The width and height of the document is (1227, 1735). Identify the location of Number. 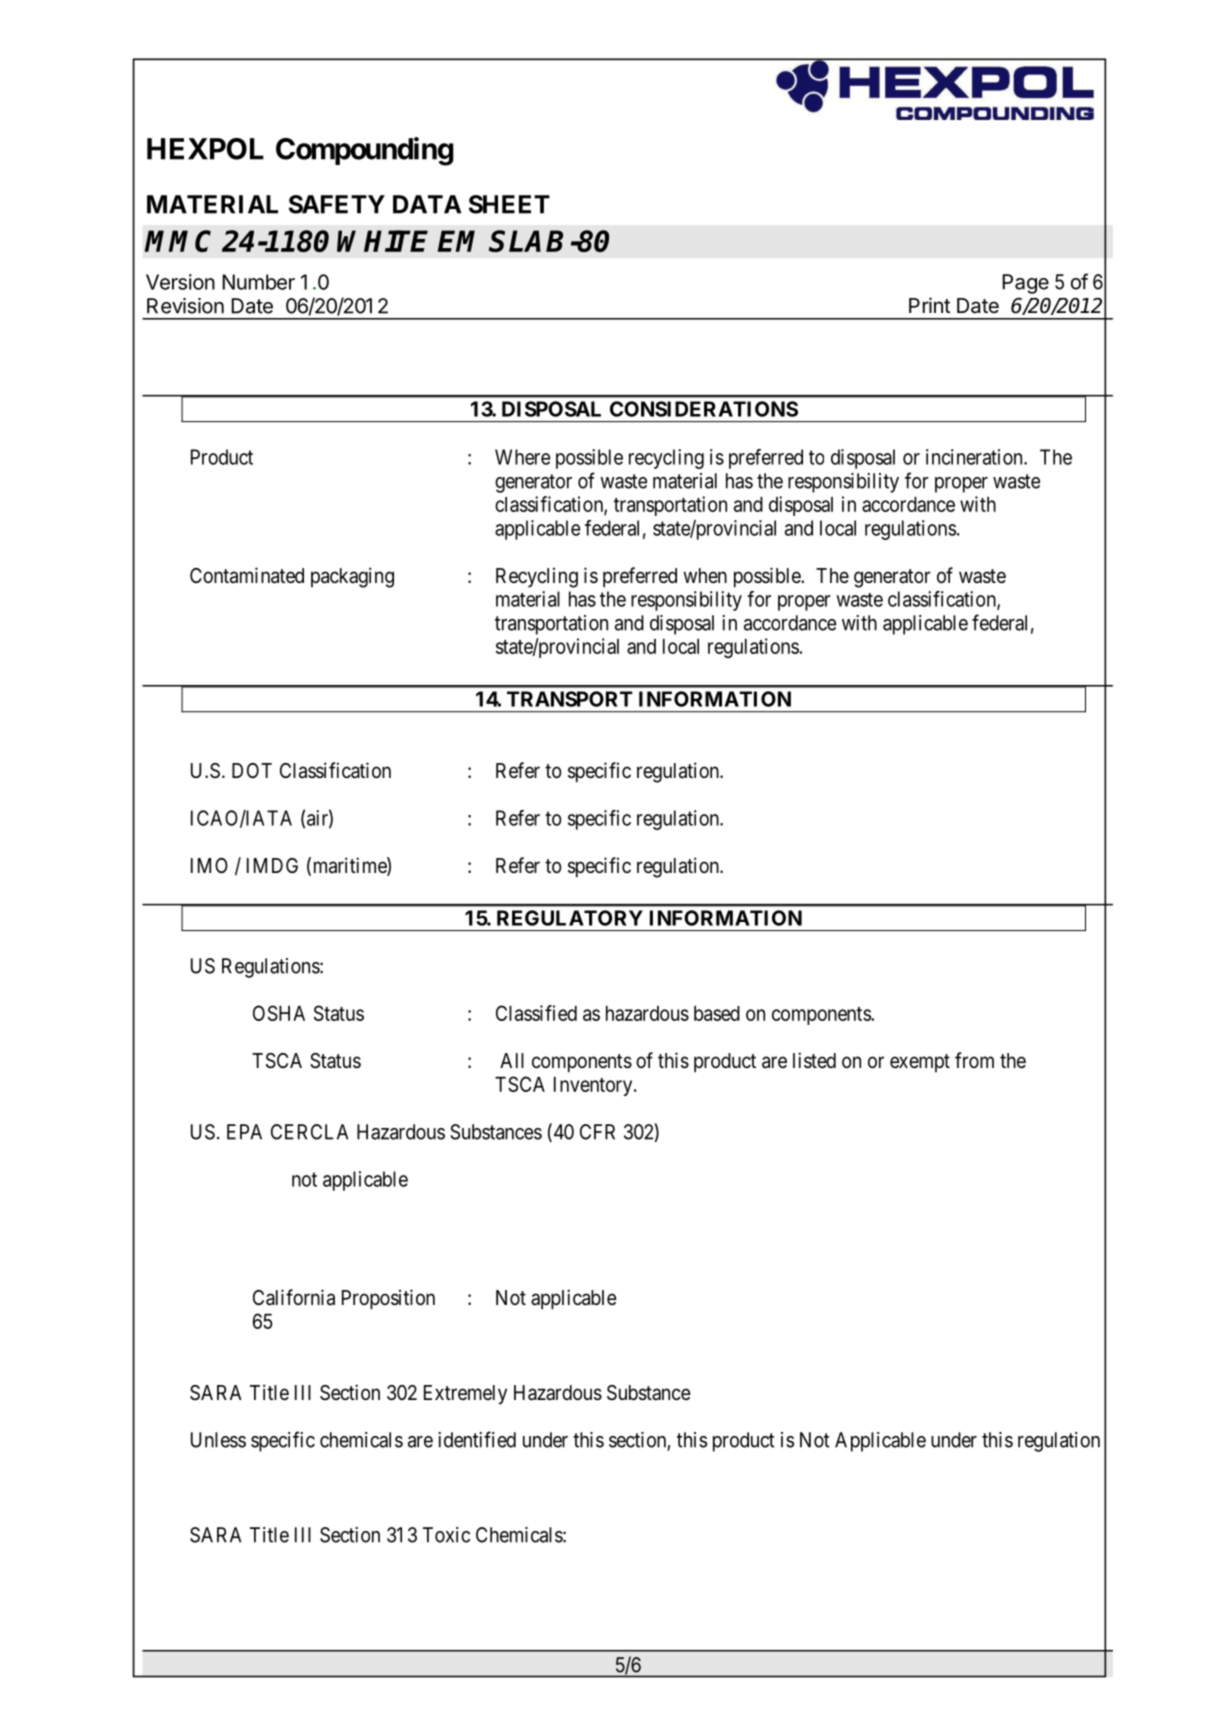
(258, 282).
